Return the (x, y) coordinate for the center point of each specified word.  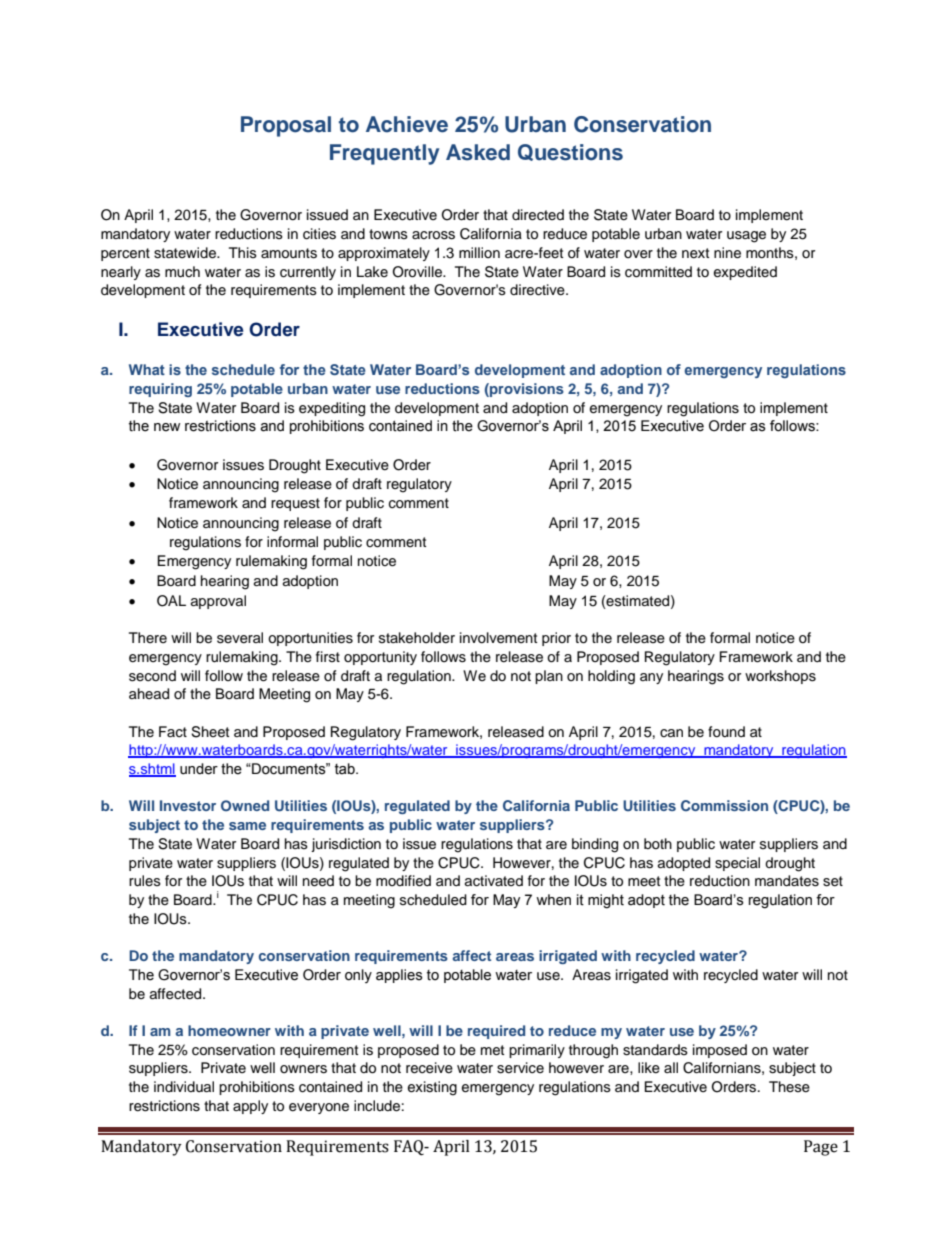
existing (432, 1088)
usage (746, 237)
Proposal (286, 126)
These (789, 1087)
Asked (478, 152)
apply (250, 1107)
